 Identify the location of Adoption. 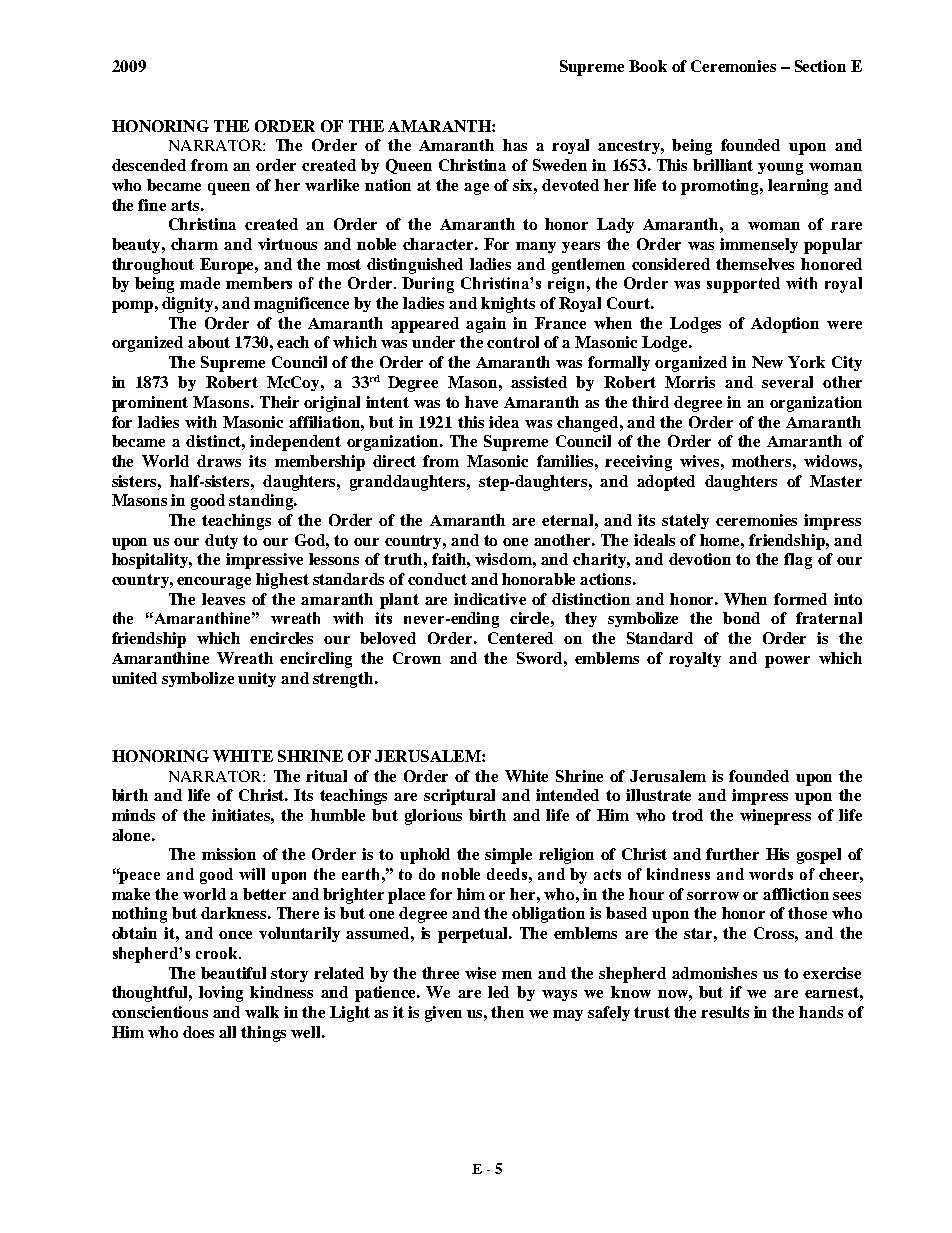
(785, 325).
